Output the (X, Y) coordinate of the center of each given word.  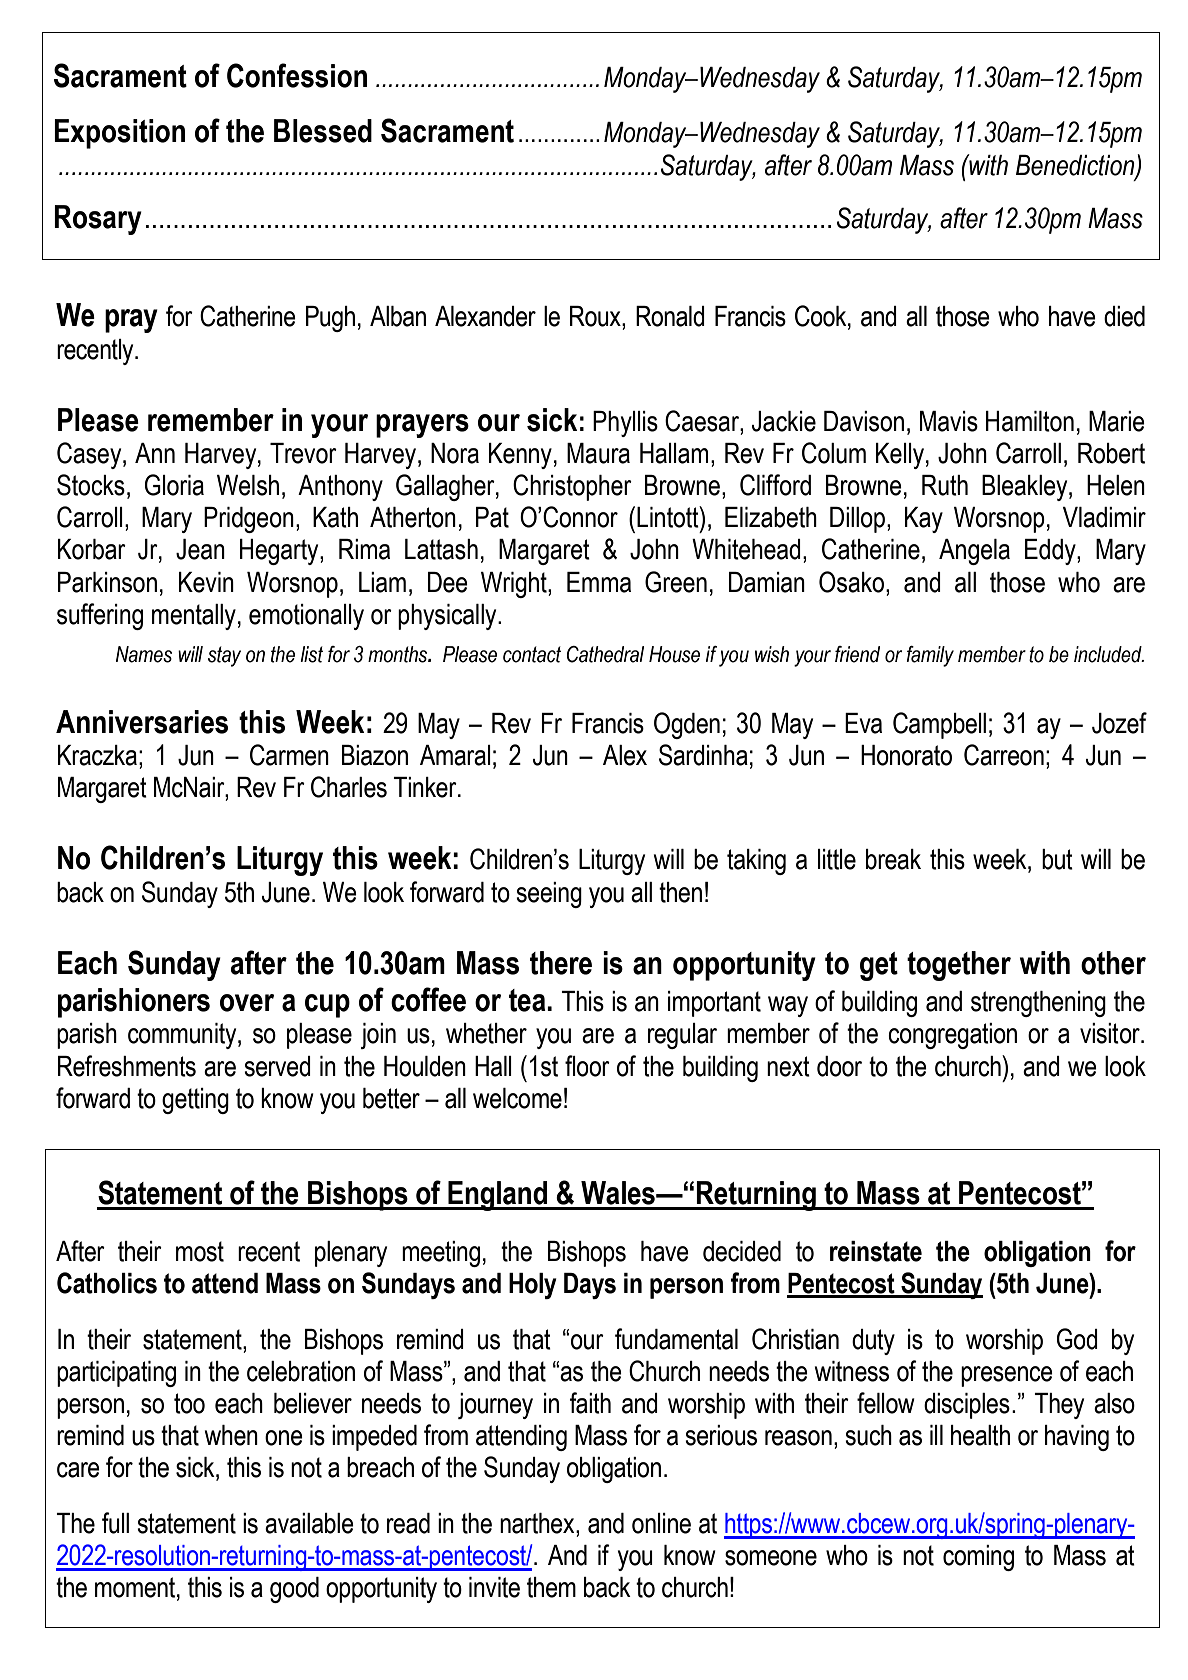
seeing (549, 895)
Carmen (289, 755)
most (200, 1251)
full (115, 1523)
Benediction (1076, 166)
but (1057, 859)
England (497, 1196)
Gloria (174, 485)
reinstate (876, 1251)
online (661, 1523)
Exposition (119, 134)
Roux (596, 316)
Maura (598, 453)
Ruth (945, 485)
